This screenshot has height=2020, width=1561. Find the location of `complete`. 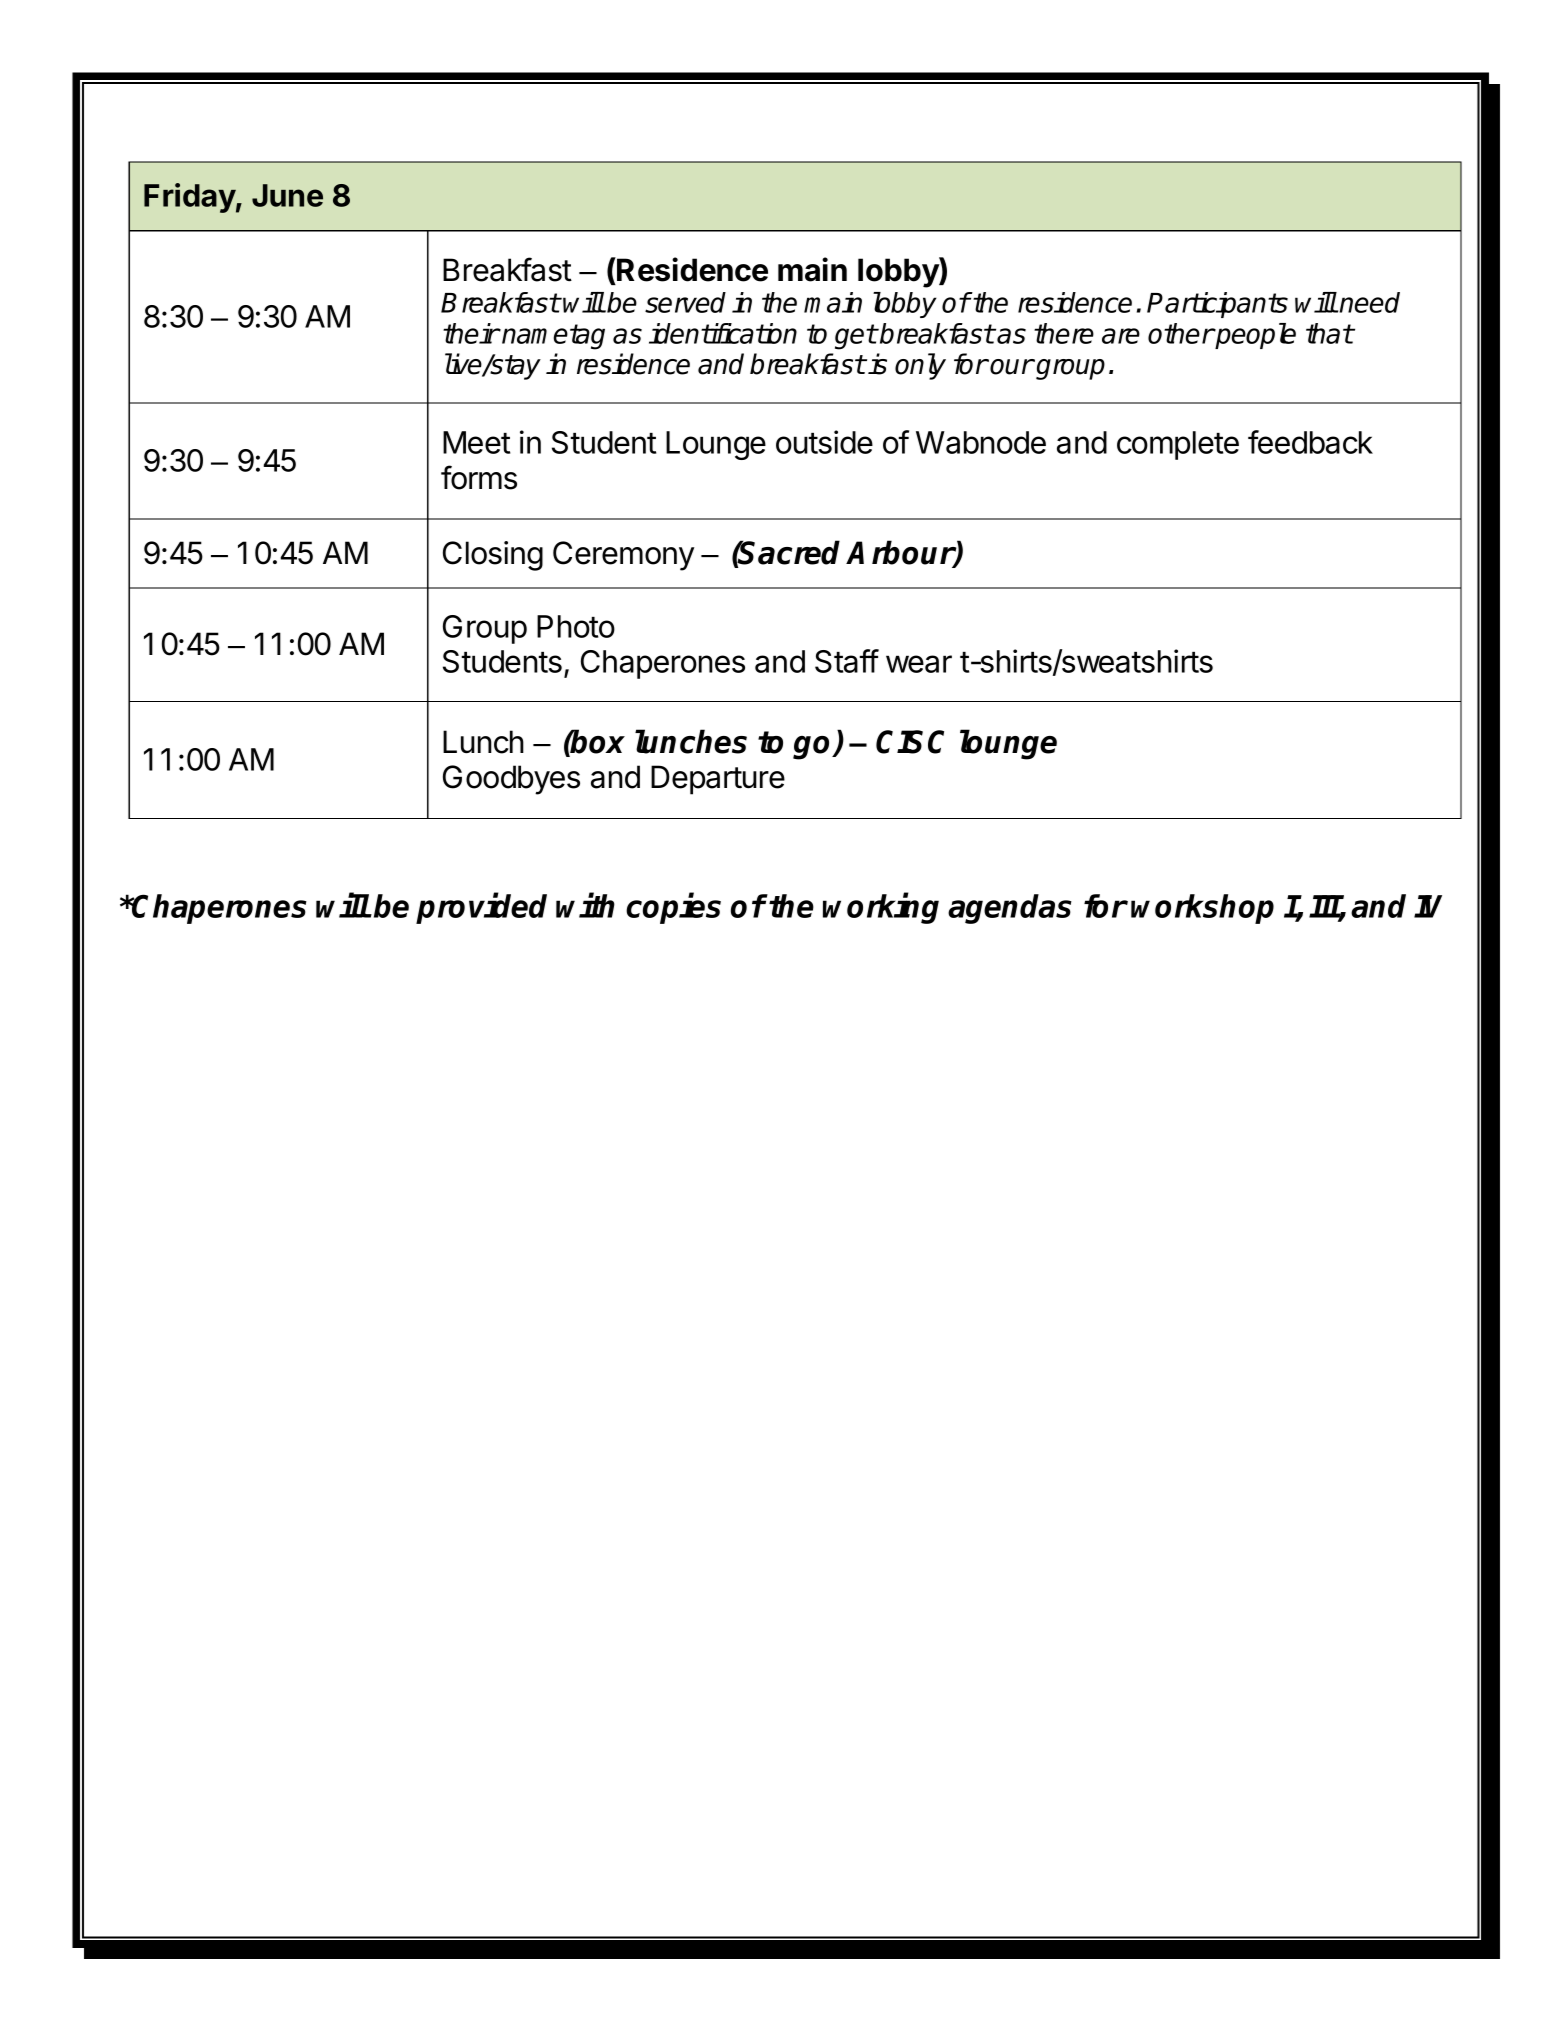

complete is located at coordinates (1178, 445).
